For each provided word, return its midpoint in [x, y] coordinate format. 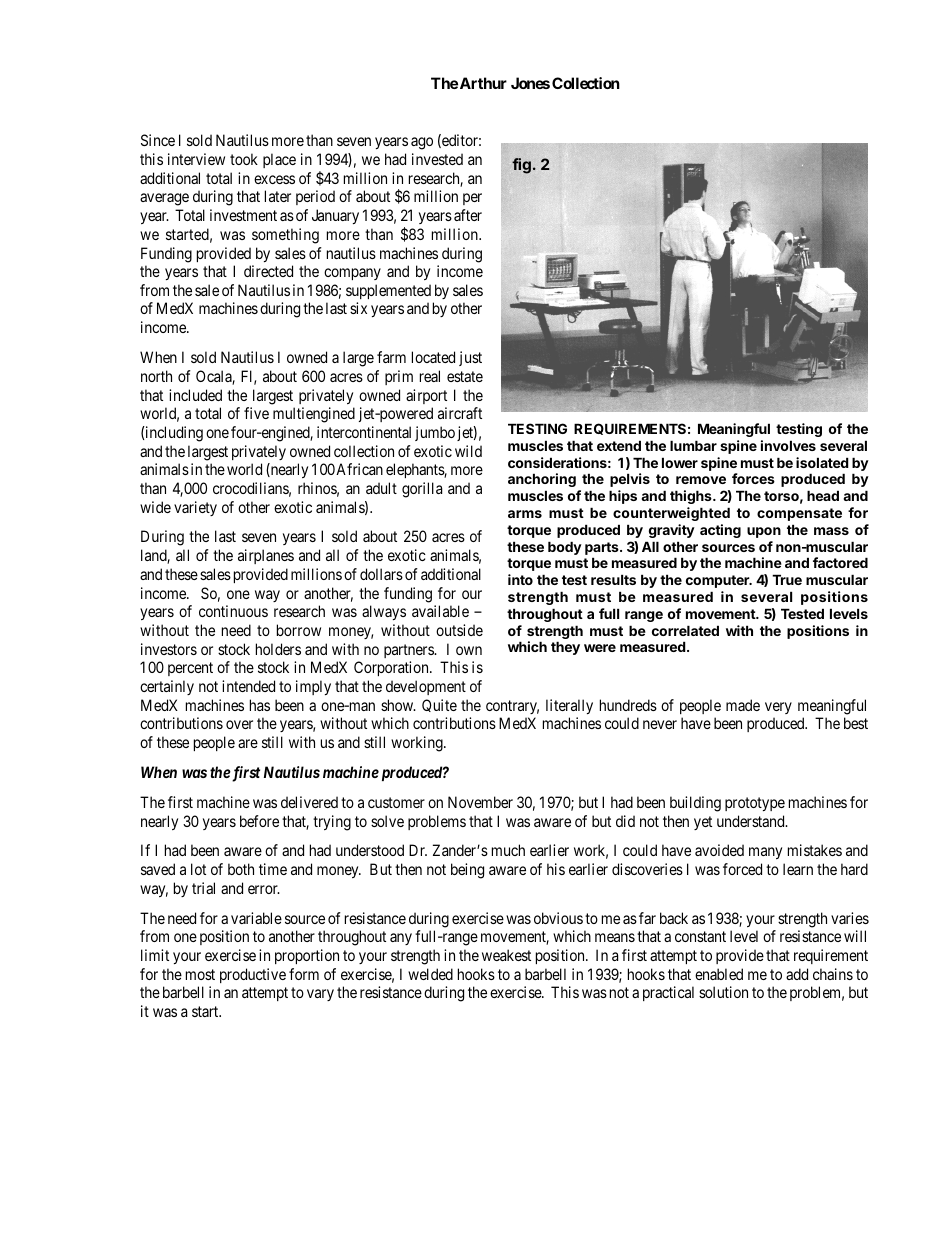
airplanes [266, 556]
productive [253, 975]
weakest [506, 955]
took [244, 159]
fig [521, 166]
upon [764, 532]
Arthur [483, 83]
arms [525, 514]
